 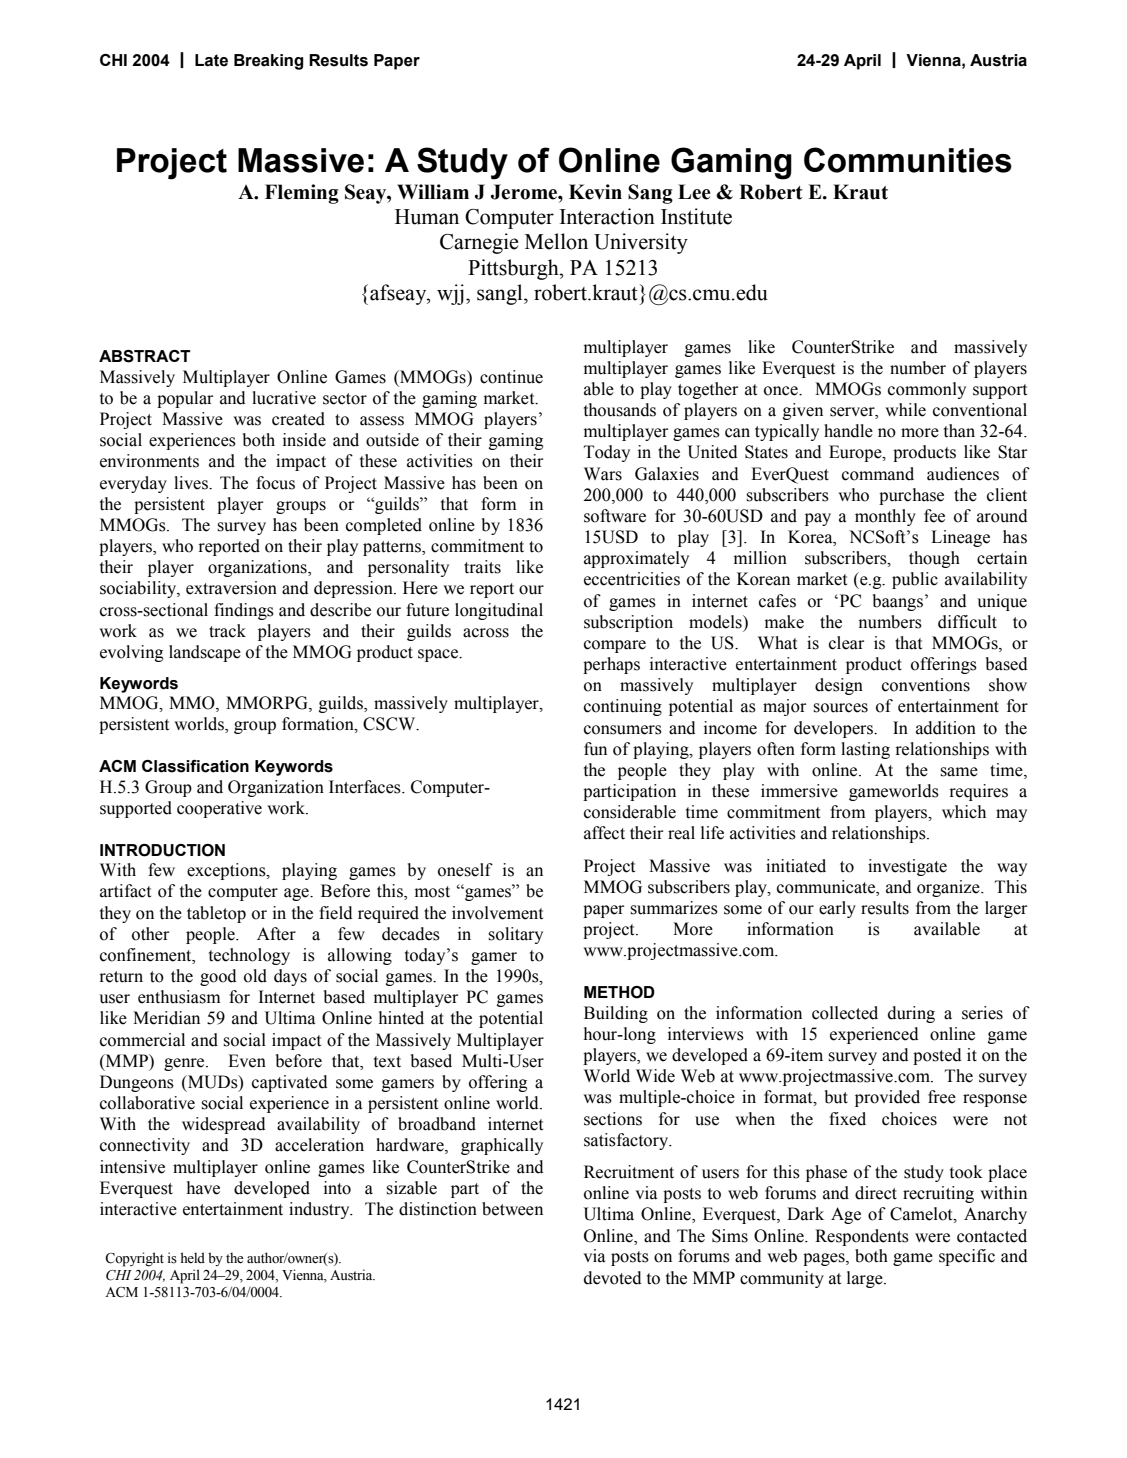 What do you see at coordinates (192, 1257) in the screenshot?
I see `held` at bounding box center [192, 1257].
